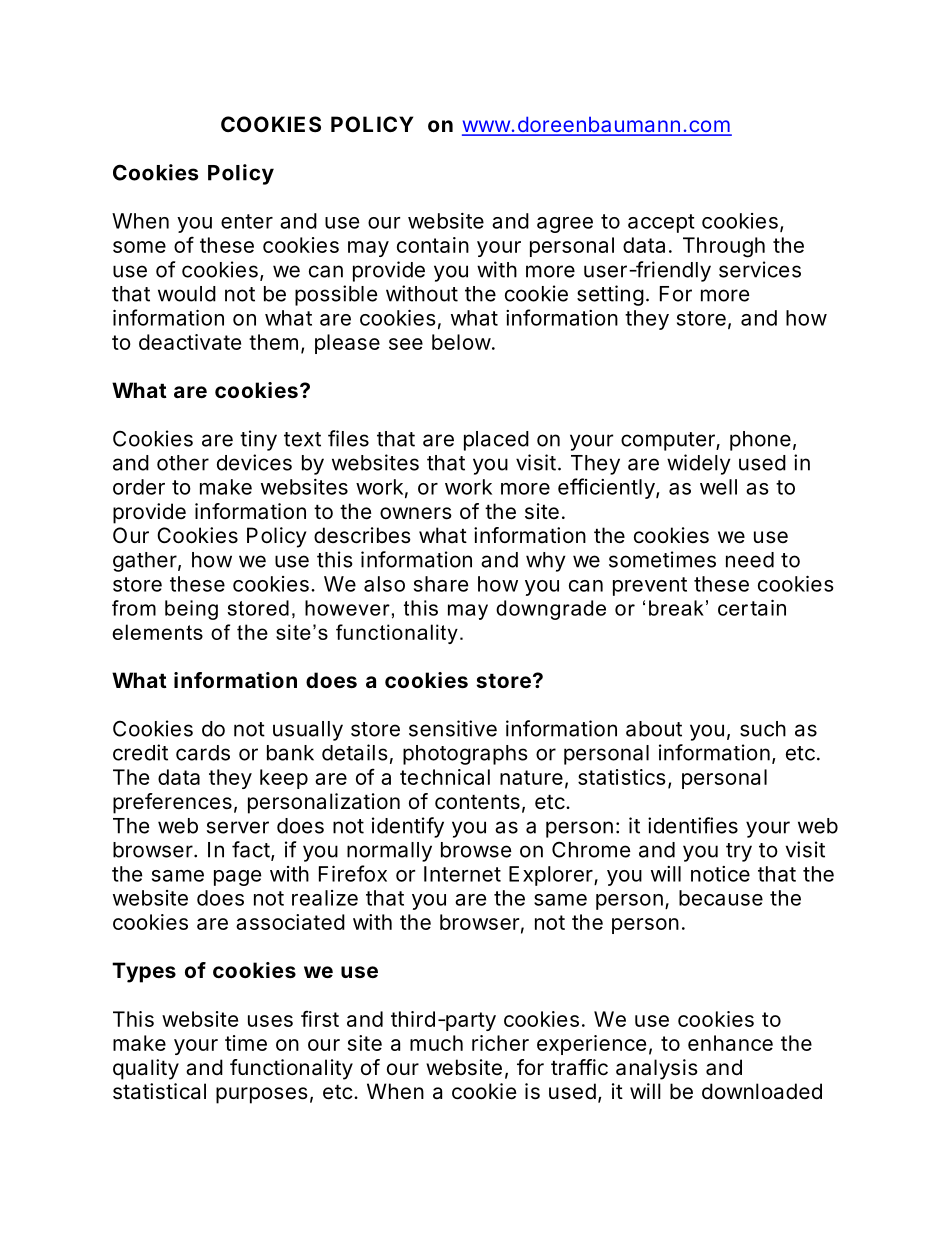 The width and height of the screenshot is (952, 1233). I want to click on analysis, so click(657, 1069).
